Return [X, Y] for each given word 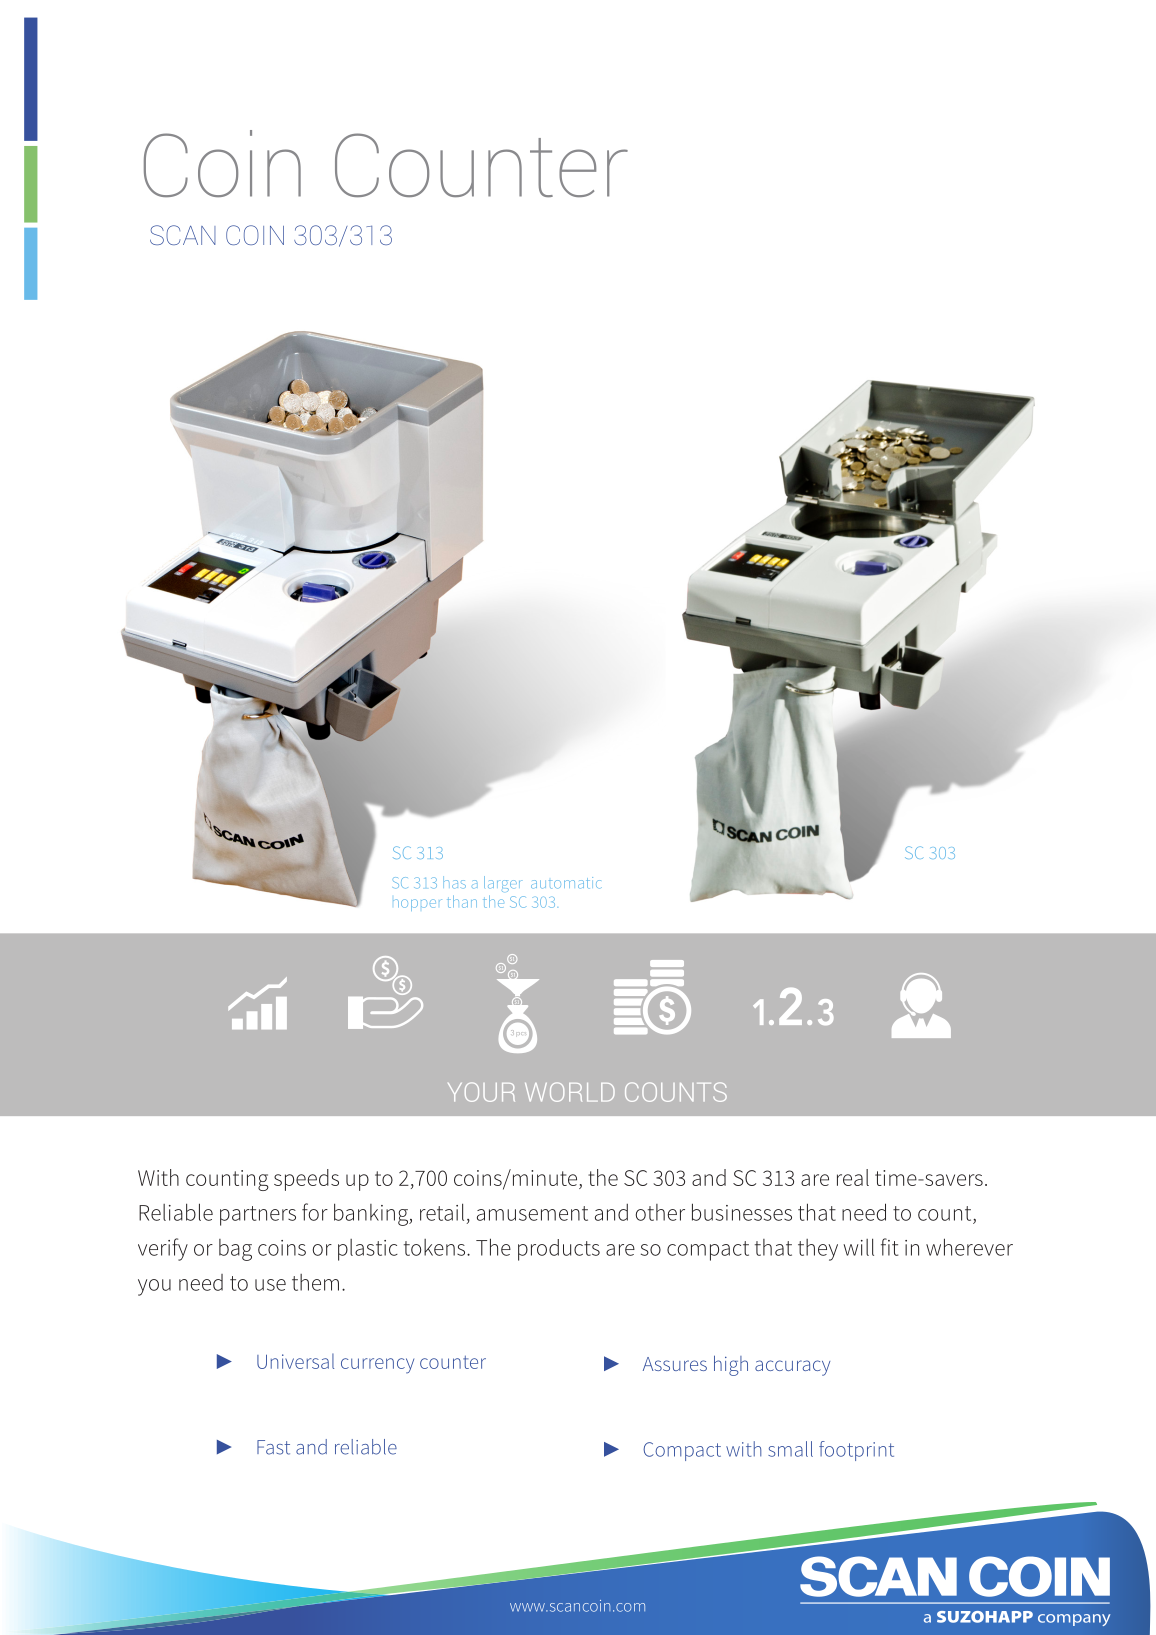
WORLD [570, 1092]
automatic [566, 883]
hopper [417, 905]
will [858, 1247]
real [853, 1177]
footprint [856, 1451]
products [559, 1250]
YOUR [481, 1092]
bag [235, 1250]
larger [503, 884]
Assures [675, 1364]
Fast [273, 1447]
